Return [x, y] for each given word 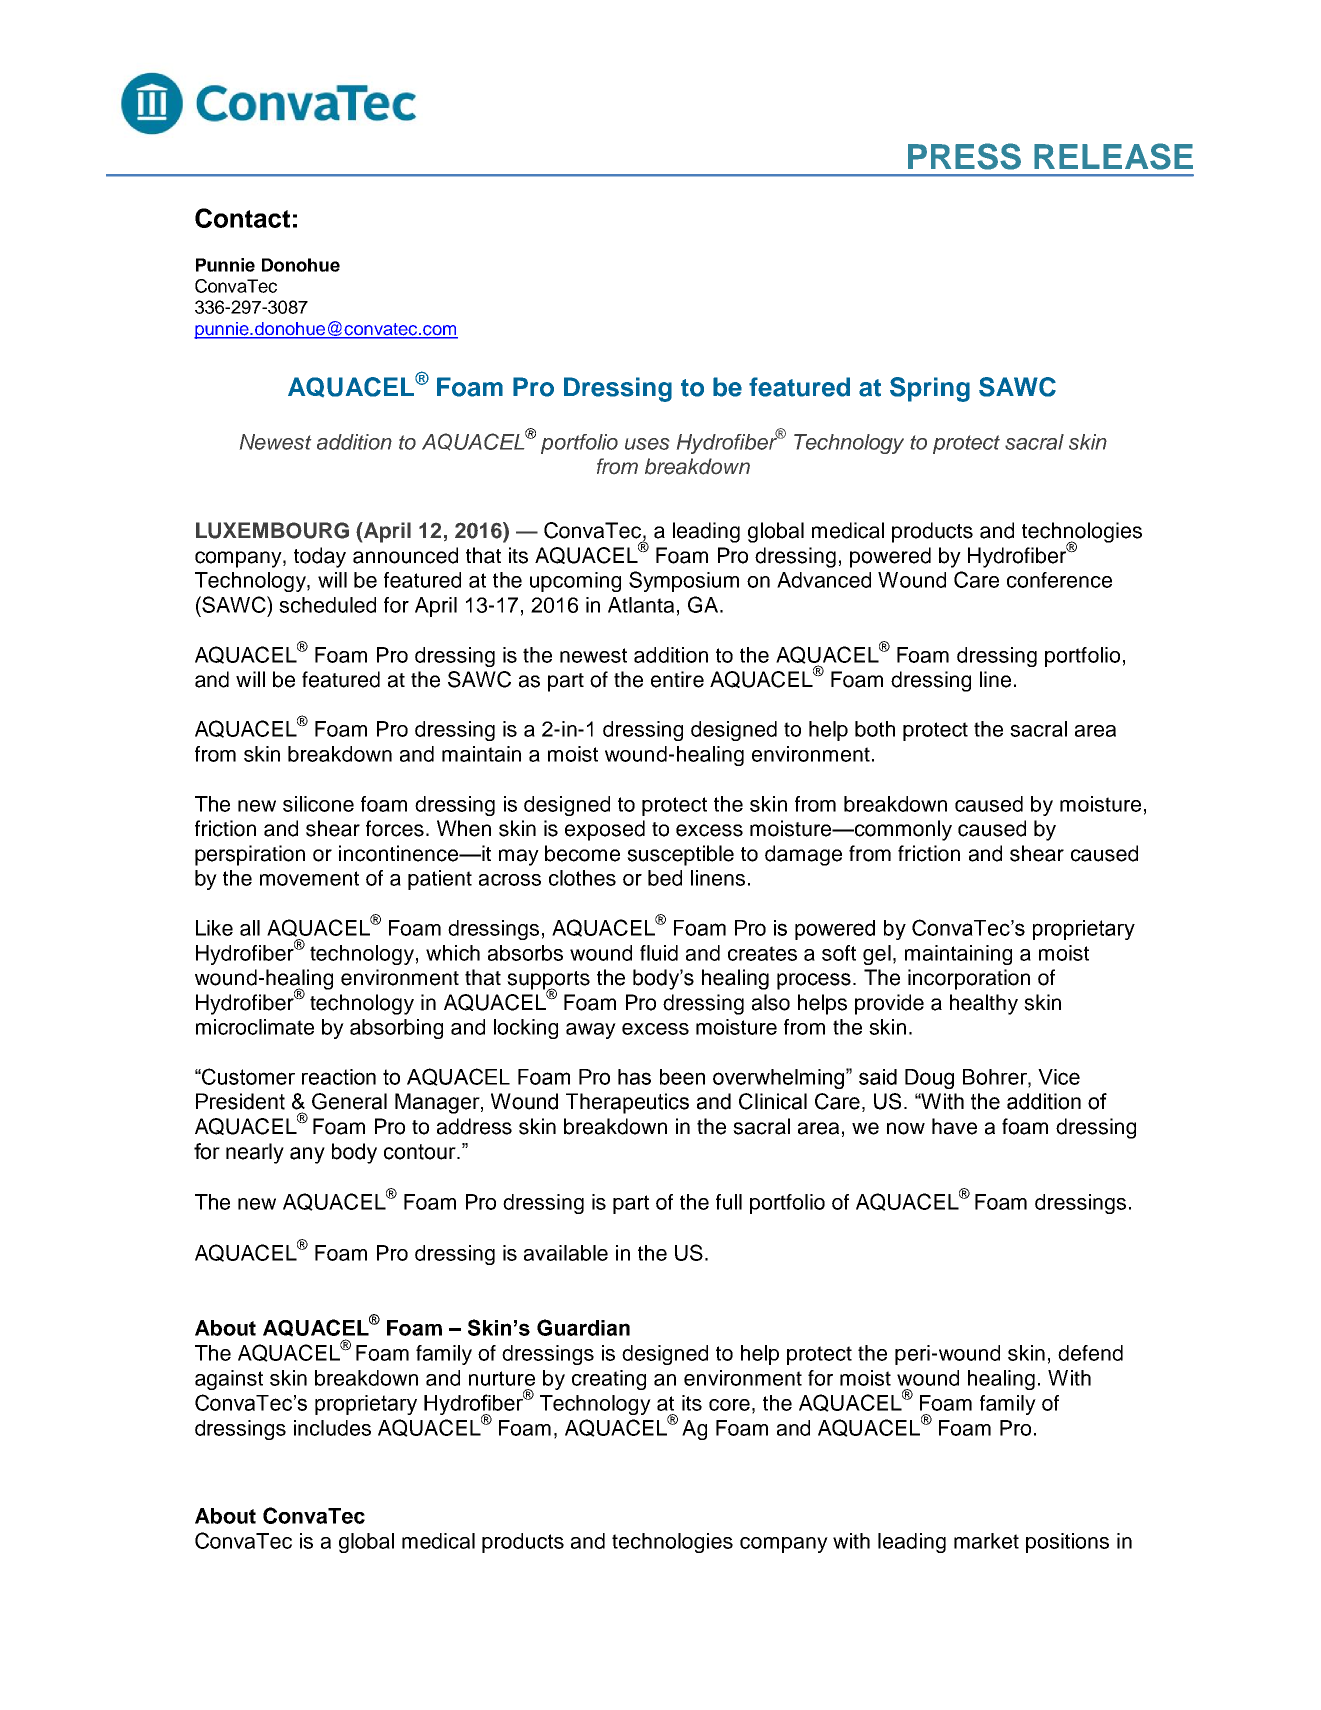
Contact [242, 218]
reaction [339, 1077]
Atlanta [641, 605]
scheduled [327, 605]
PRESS [964, 156]
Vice [1059, 1077]
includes [332, 1428]
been [682, 1077]
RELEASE [1113, 156]
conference [1059, 580]
